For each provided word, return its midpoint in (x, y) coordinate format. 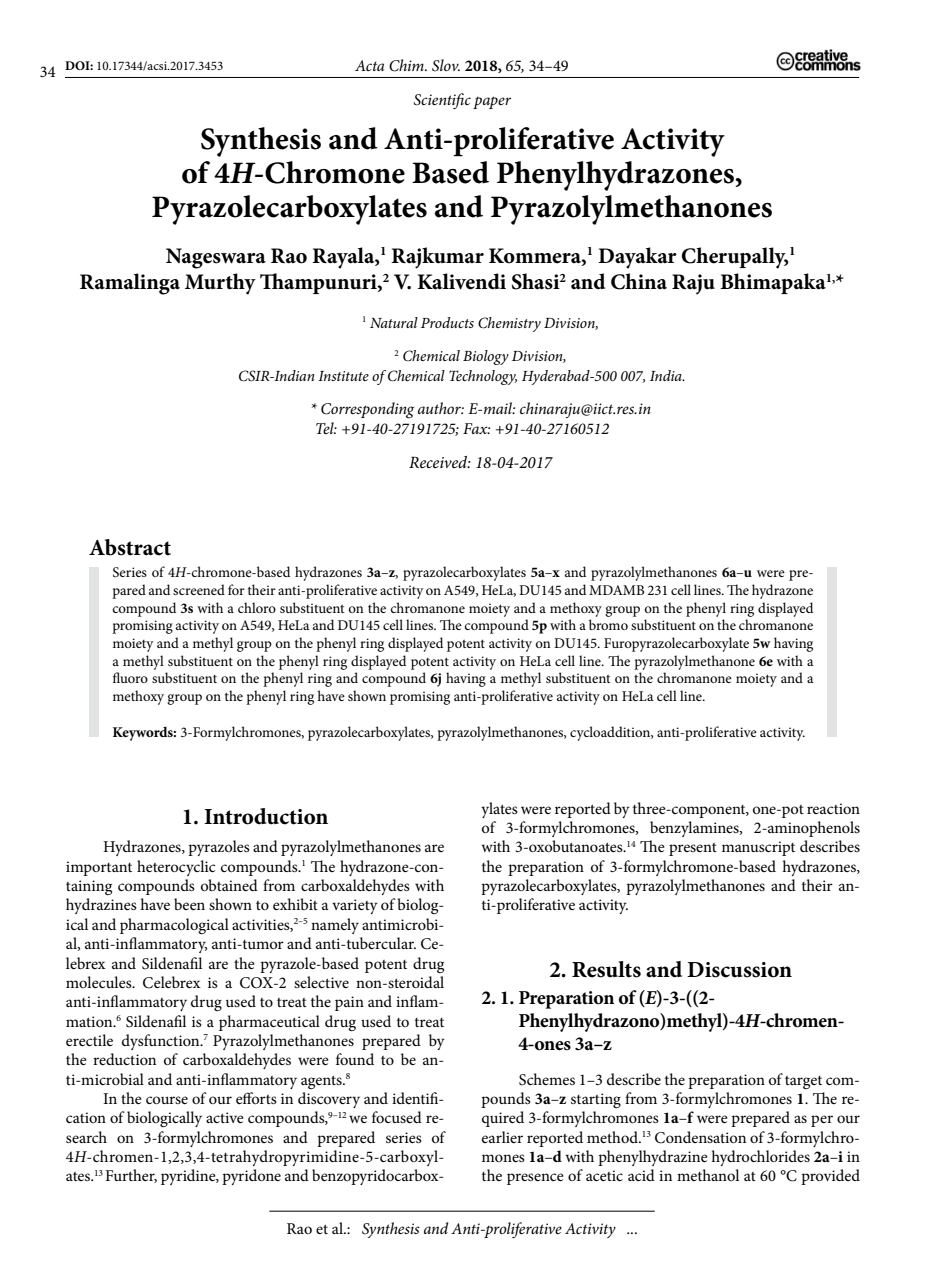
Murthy (220, 284)
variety (355, 906)
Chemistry (509, 324)
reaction (833, 808)
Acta (369, 65)
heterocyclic (176, 868)
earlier (502, 1137)
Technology (483, 377)
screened (199, 589)
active (225, 1117)
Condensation (700, 1137)
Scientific (442, 101)
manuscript (758, 848)
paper (492, 102)
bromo (608, 624)
